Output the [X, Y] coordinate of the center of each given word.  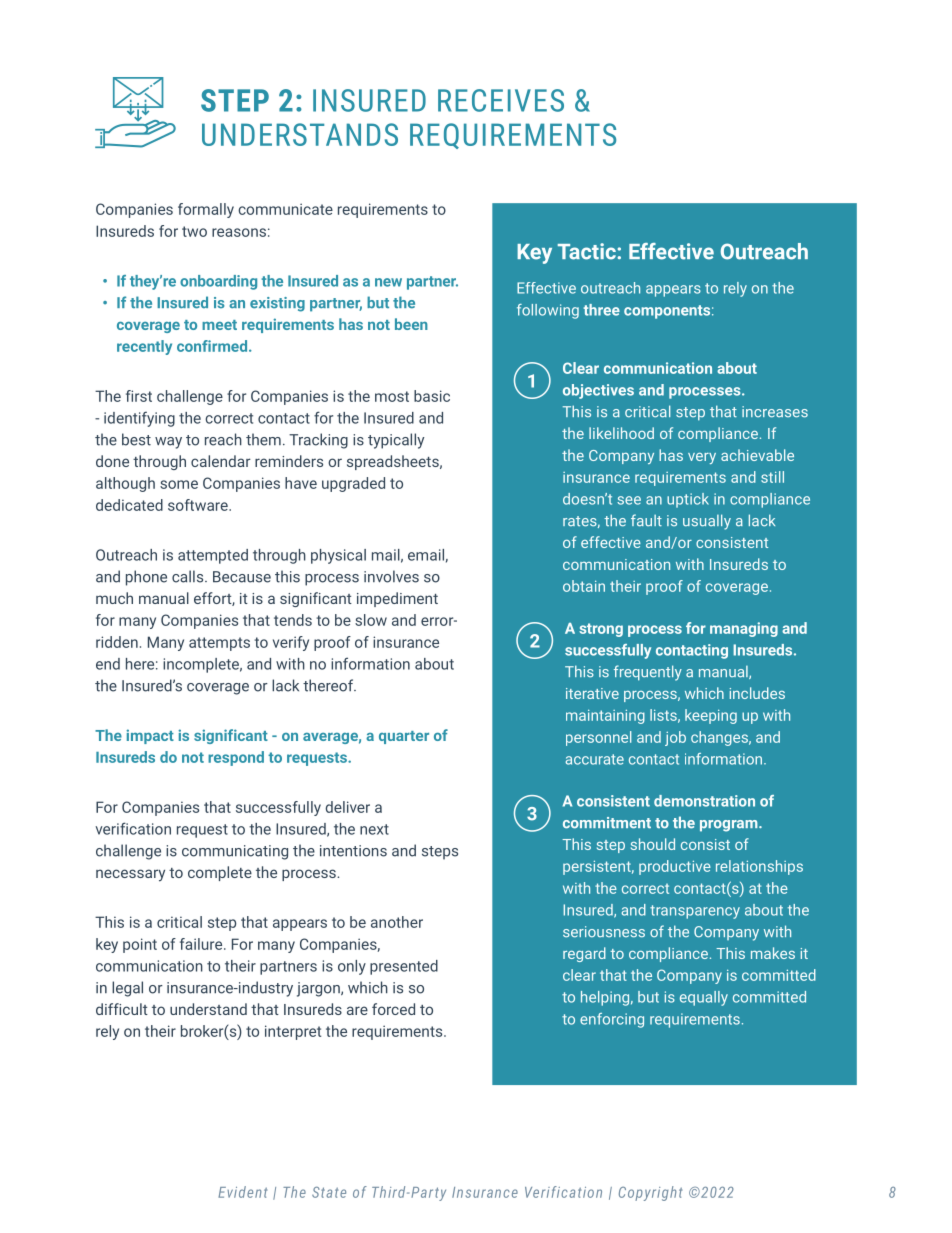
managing [744, 629]
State [329, 1192]
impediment [397, 599]
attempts [219, 644]
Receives [501, 100]
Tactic [588, 251]
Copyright [650, 1193]
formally [206, 210]
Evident [242, 1192]
